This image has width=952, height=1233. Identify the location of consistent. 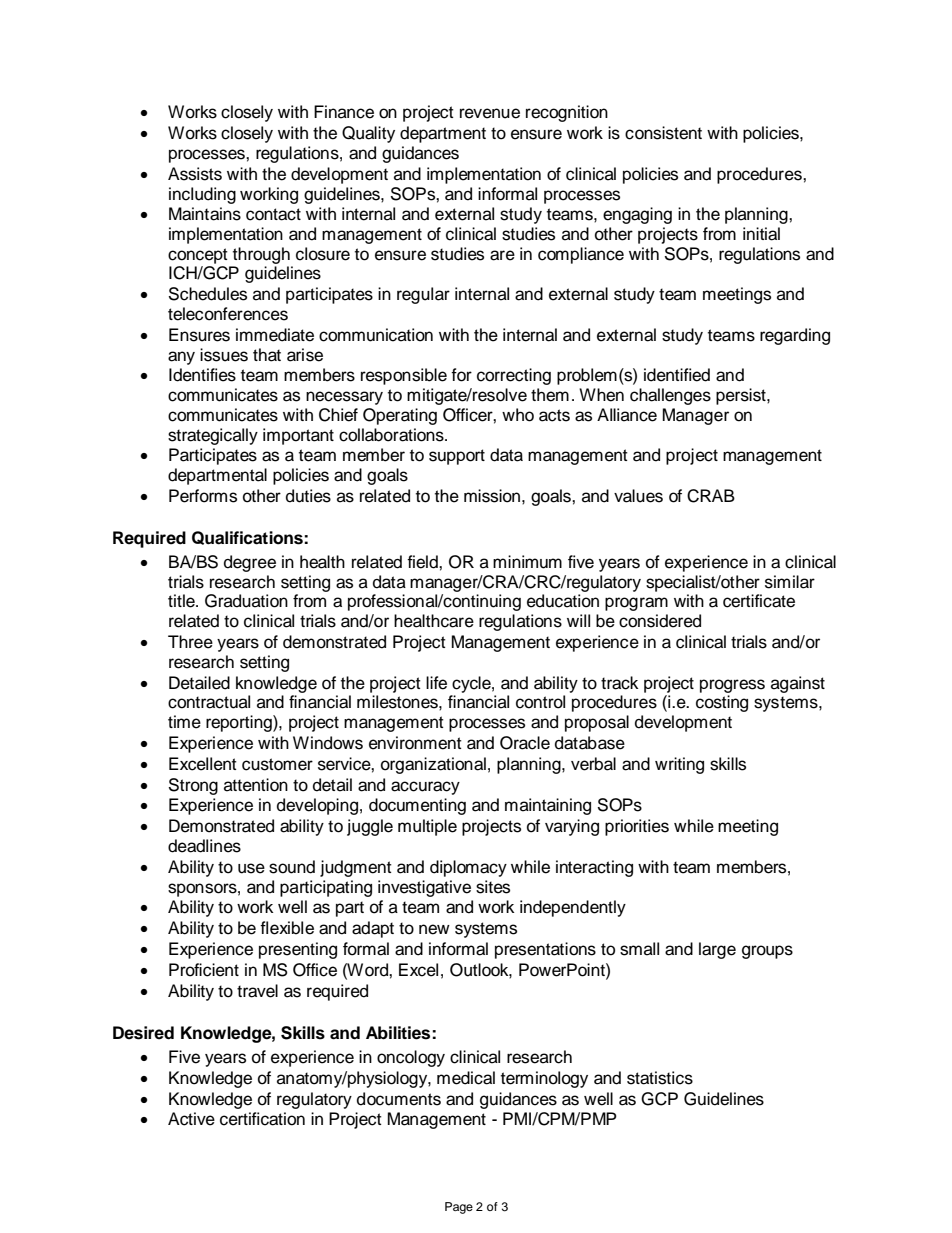
(663, 133).
